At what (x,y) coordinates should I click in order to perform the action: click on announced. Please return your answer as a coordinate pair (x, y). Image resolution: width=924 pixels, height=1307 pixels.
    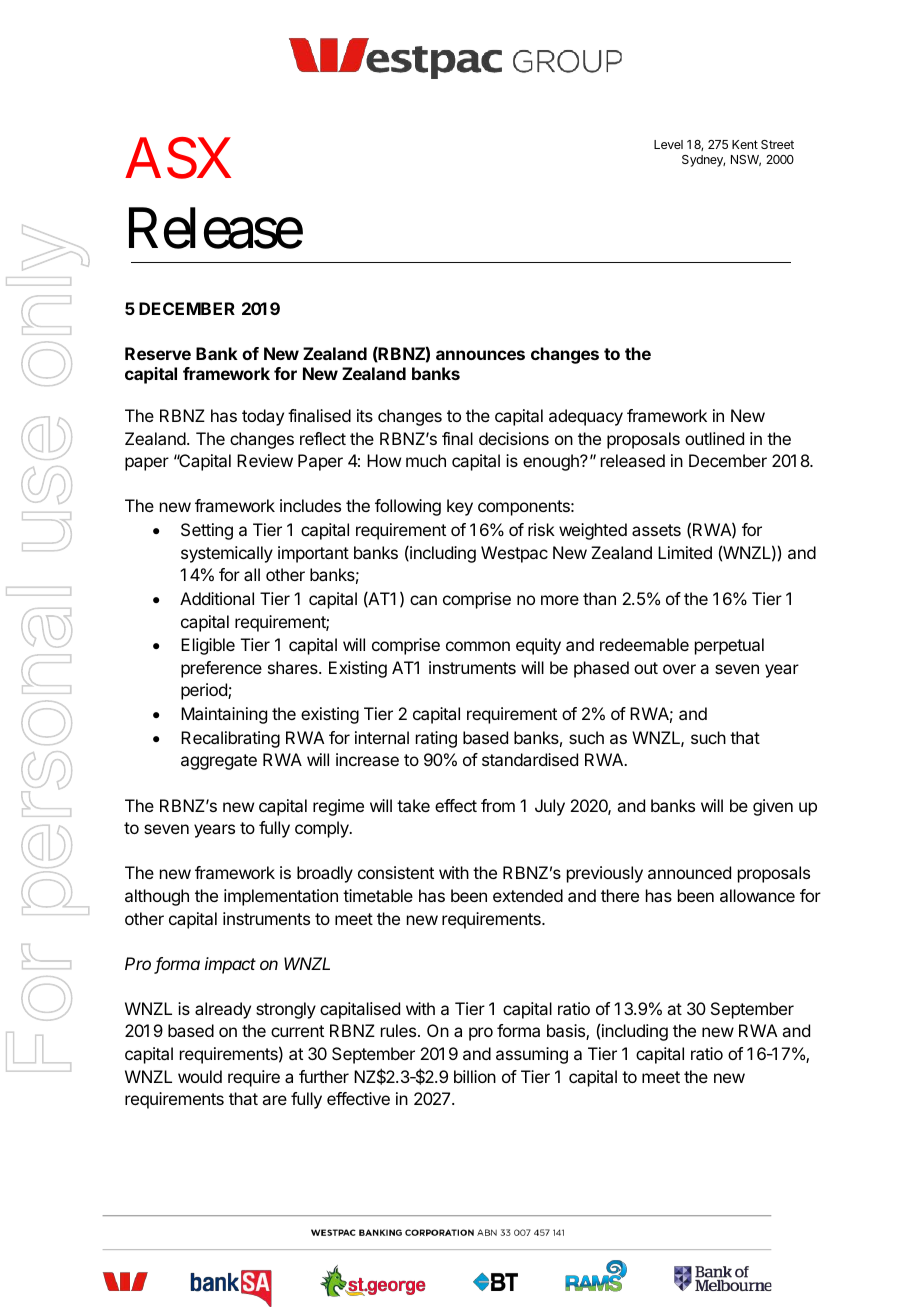
    Looking at the image, I should click on (689, 872).
